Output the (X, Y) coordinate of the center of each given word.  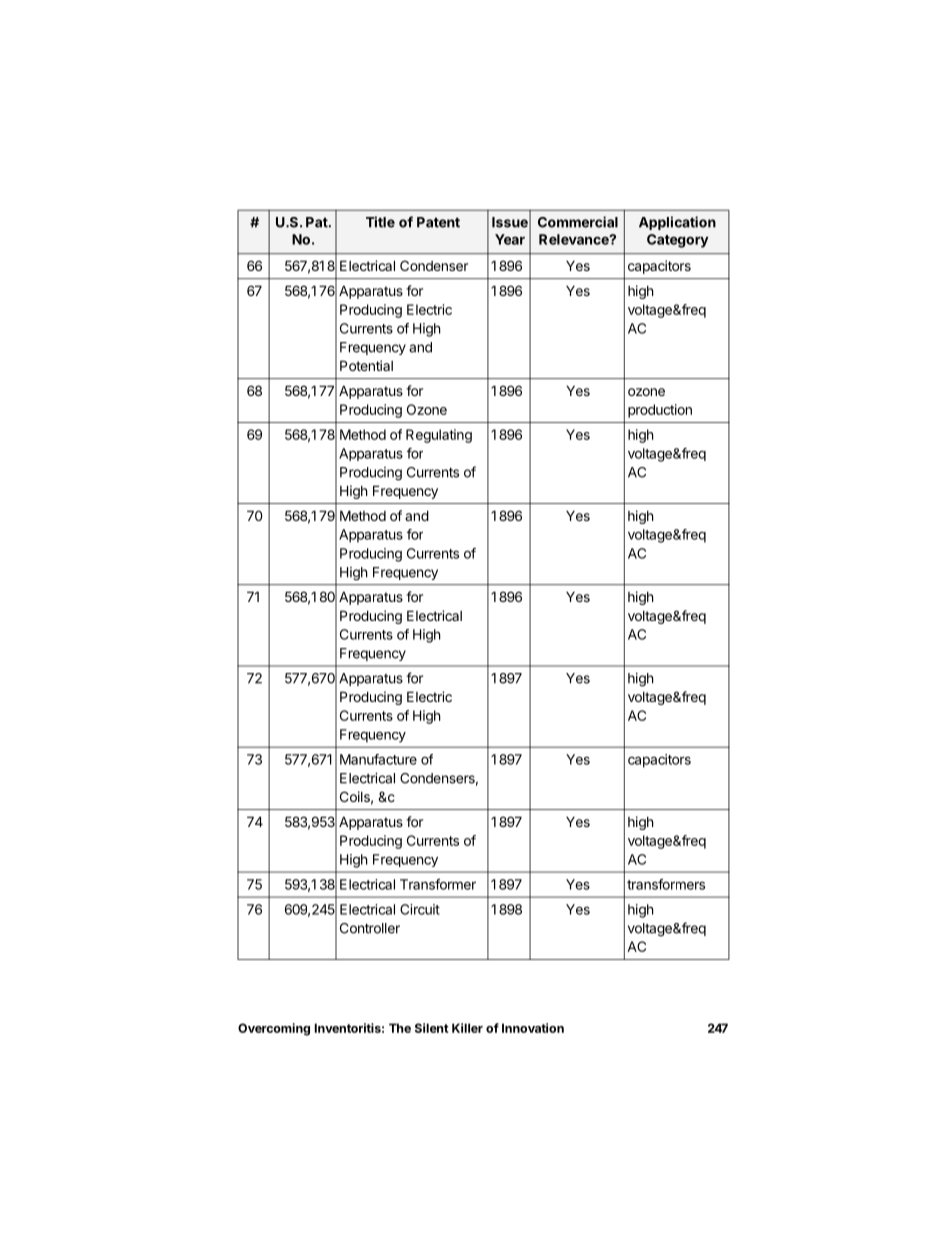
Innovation (533, 1028)
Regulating (439, 436)
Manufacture (378, 759)
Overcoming (274, 1029)
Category (678, 241)
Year (510, 239)
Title (380, 222)
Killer (467, 1028)
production (660, 411)
